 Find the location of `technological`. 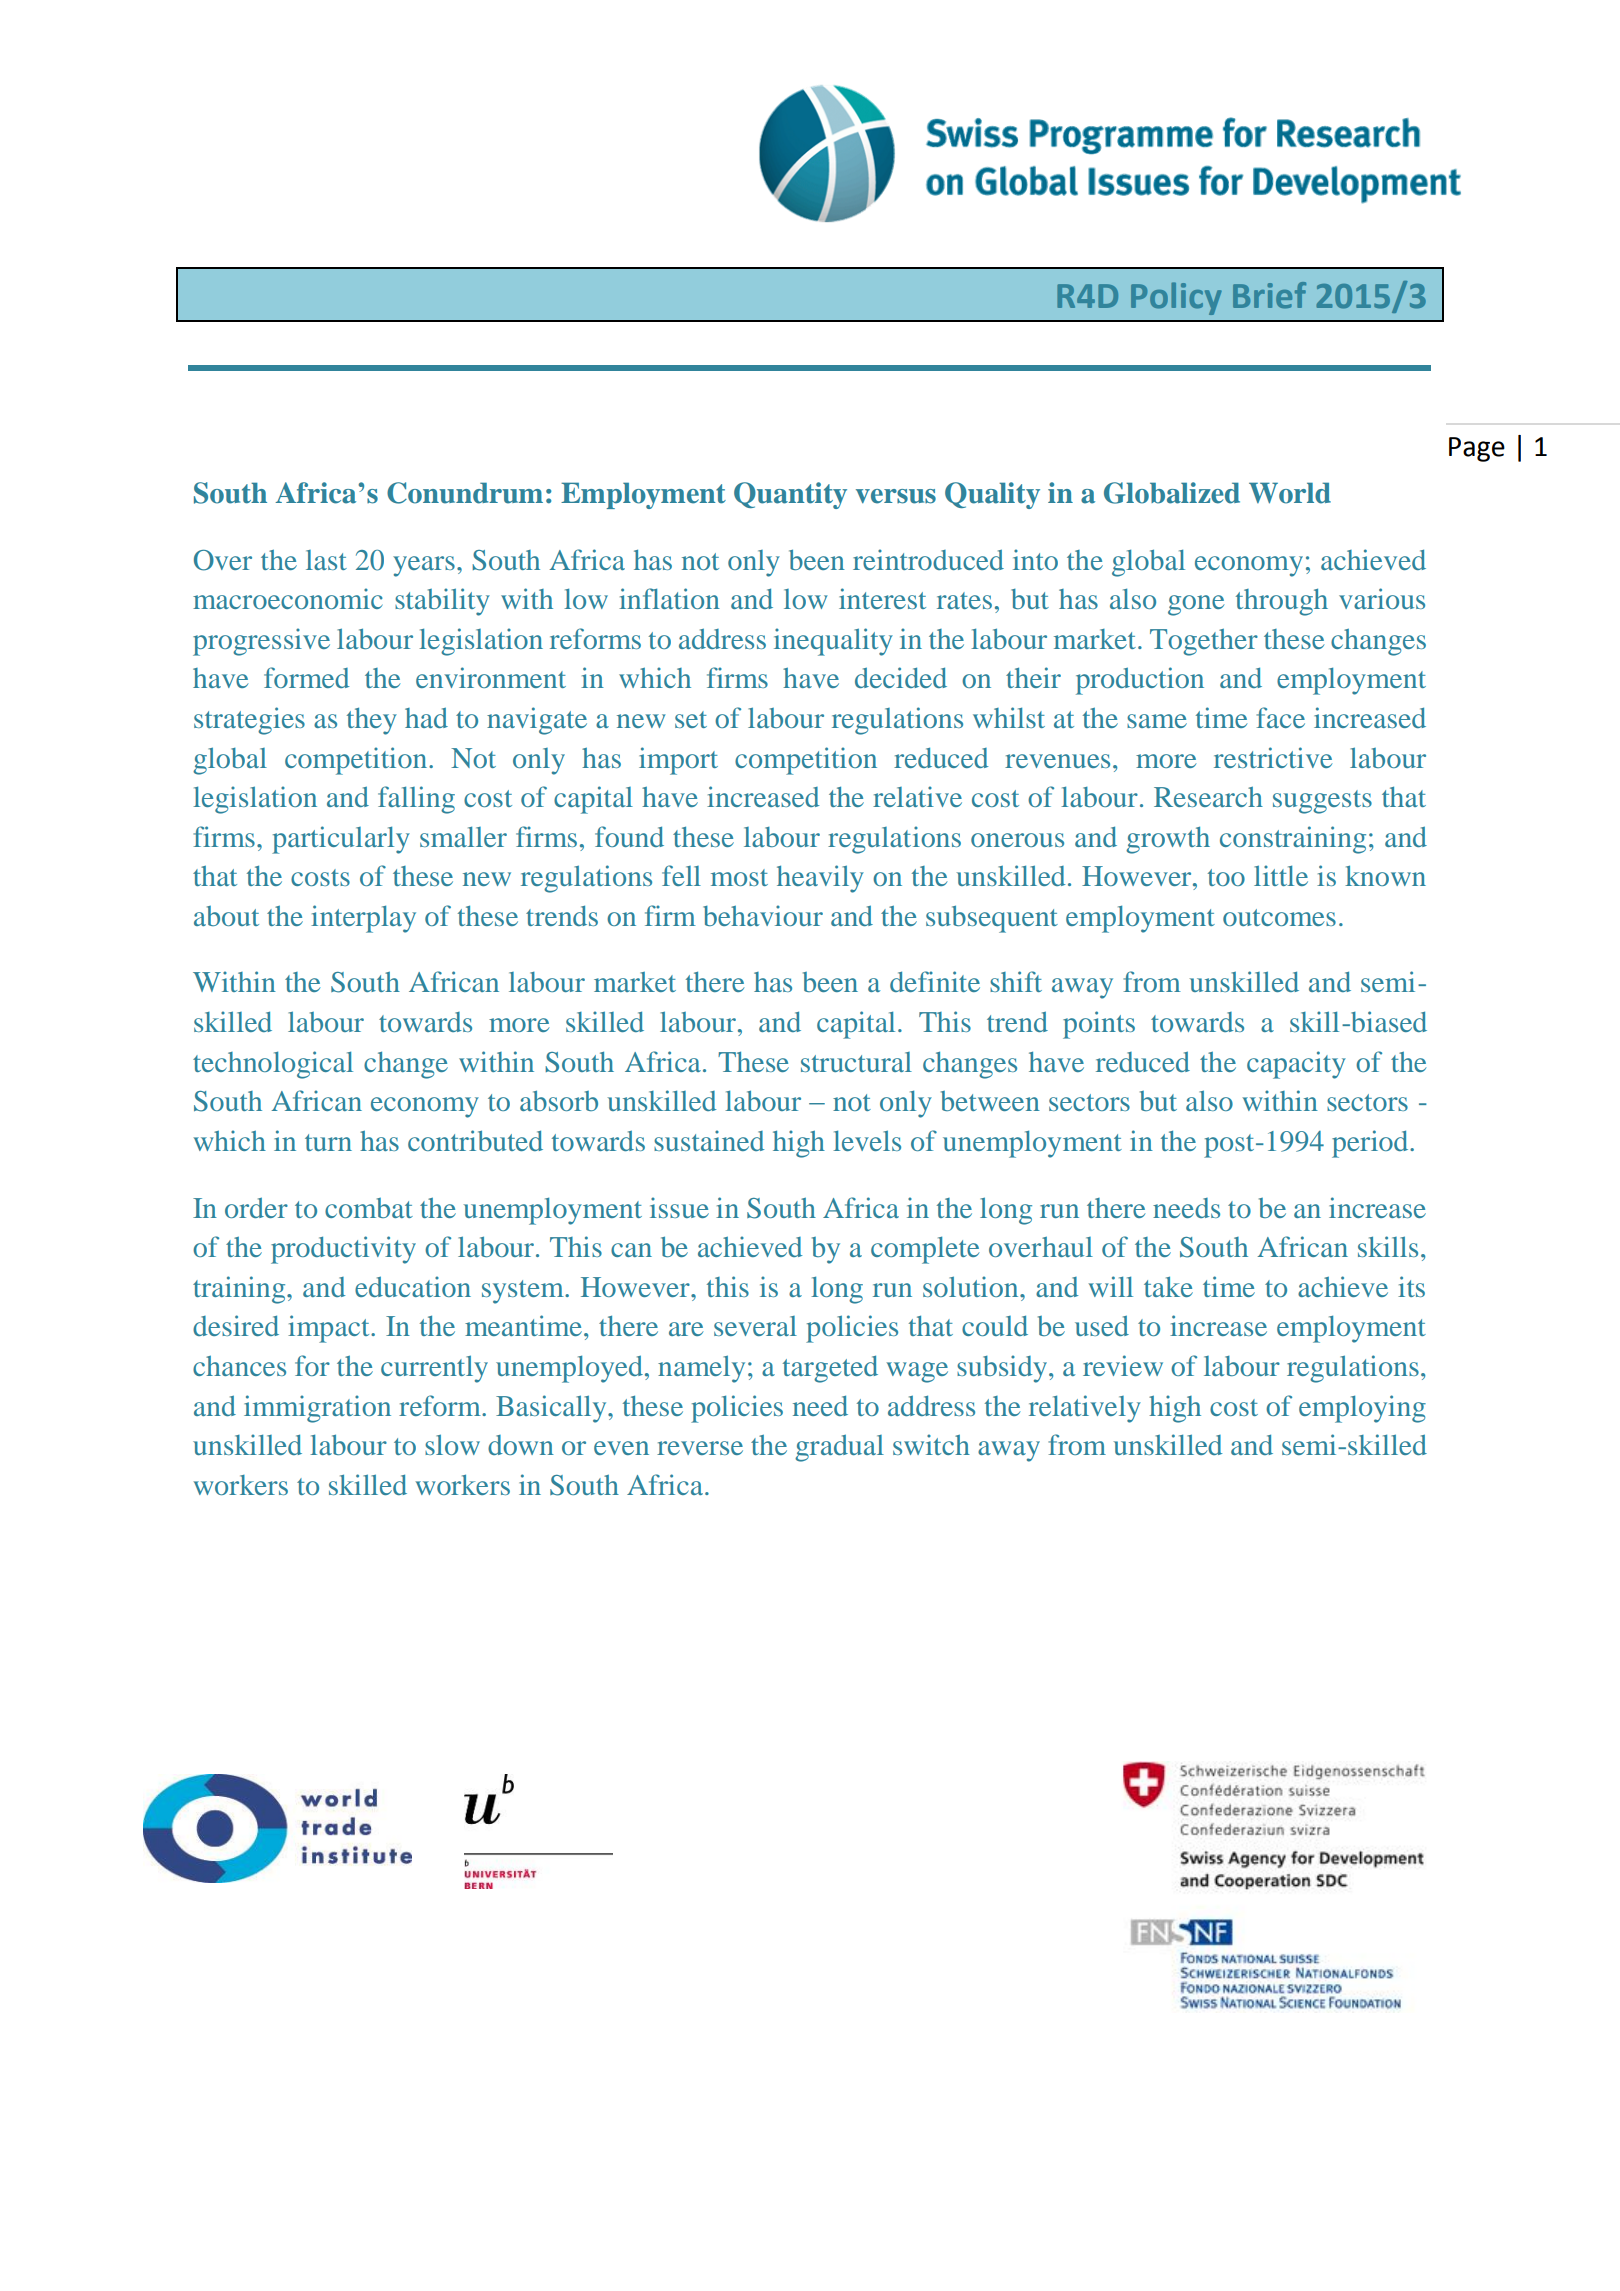

technological is located at coordinates (273, 1065).
